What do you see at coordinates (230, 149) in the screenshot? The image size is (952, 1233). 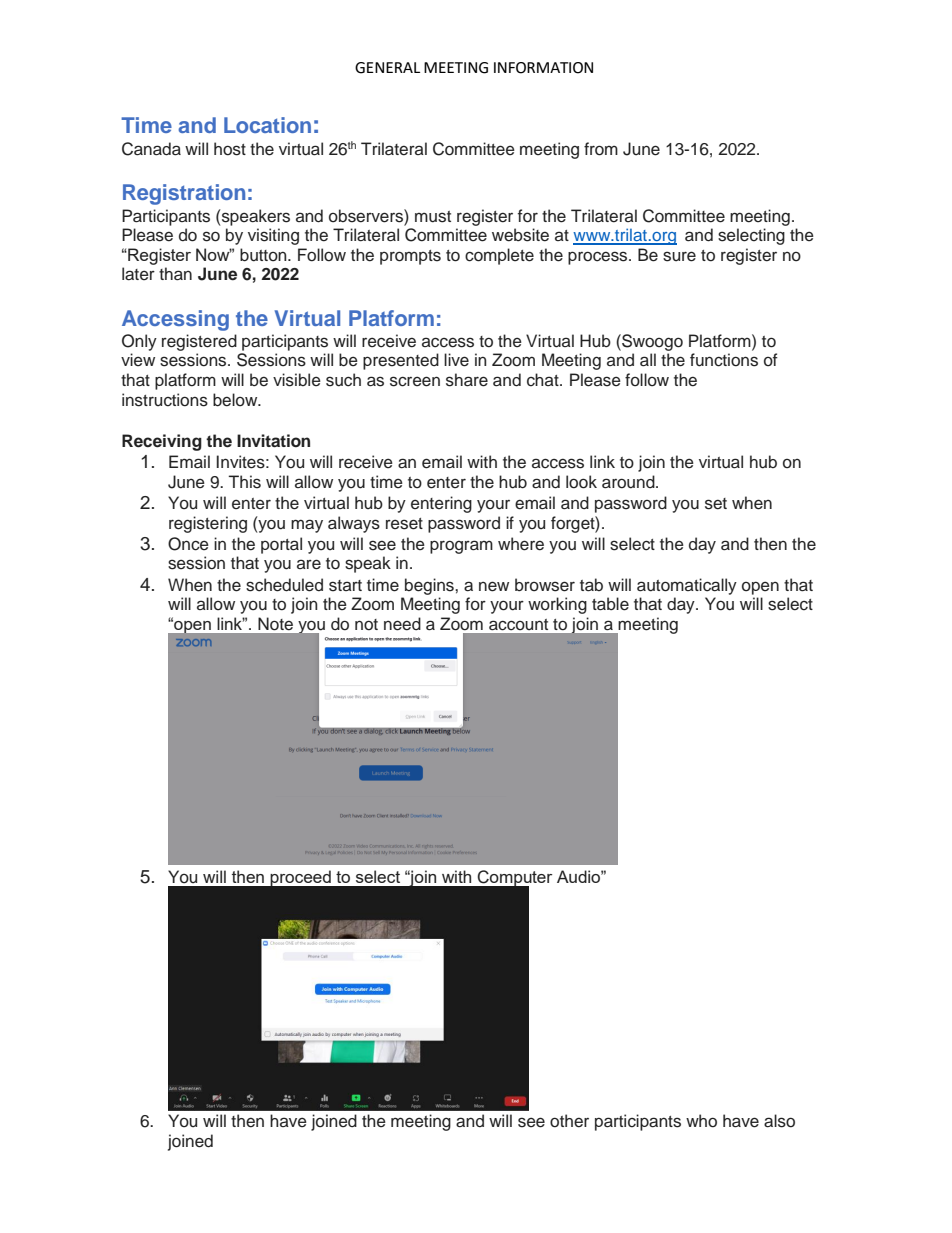 I see `host` at bounding box center [230, 149].
